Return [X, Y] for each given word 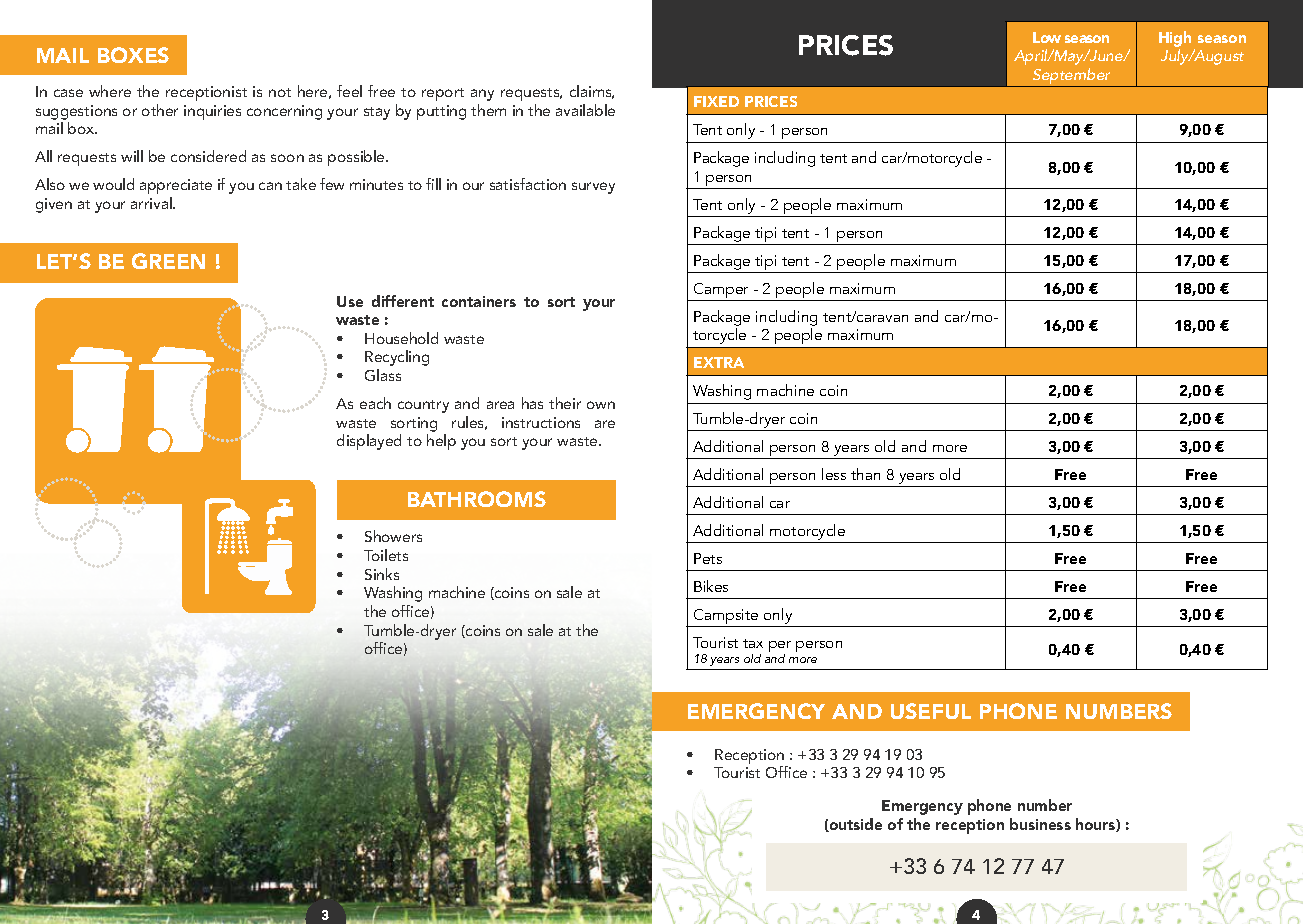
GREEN [168, 261]
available [585, 110]
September [1072, 77]
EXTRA [719, 362]
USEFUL [931, 711]
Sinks [382, 574]
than [865, 474]
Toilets [386, 555]
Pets [708, 558]
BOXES [133, 55]
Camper [721, 292]
